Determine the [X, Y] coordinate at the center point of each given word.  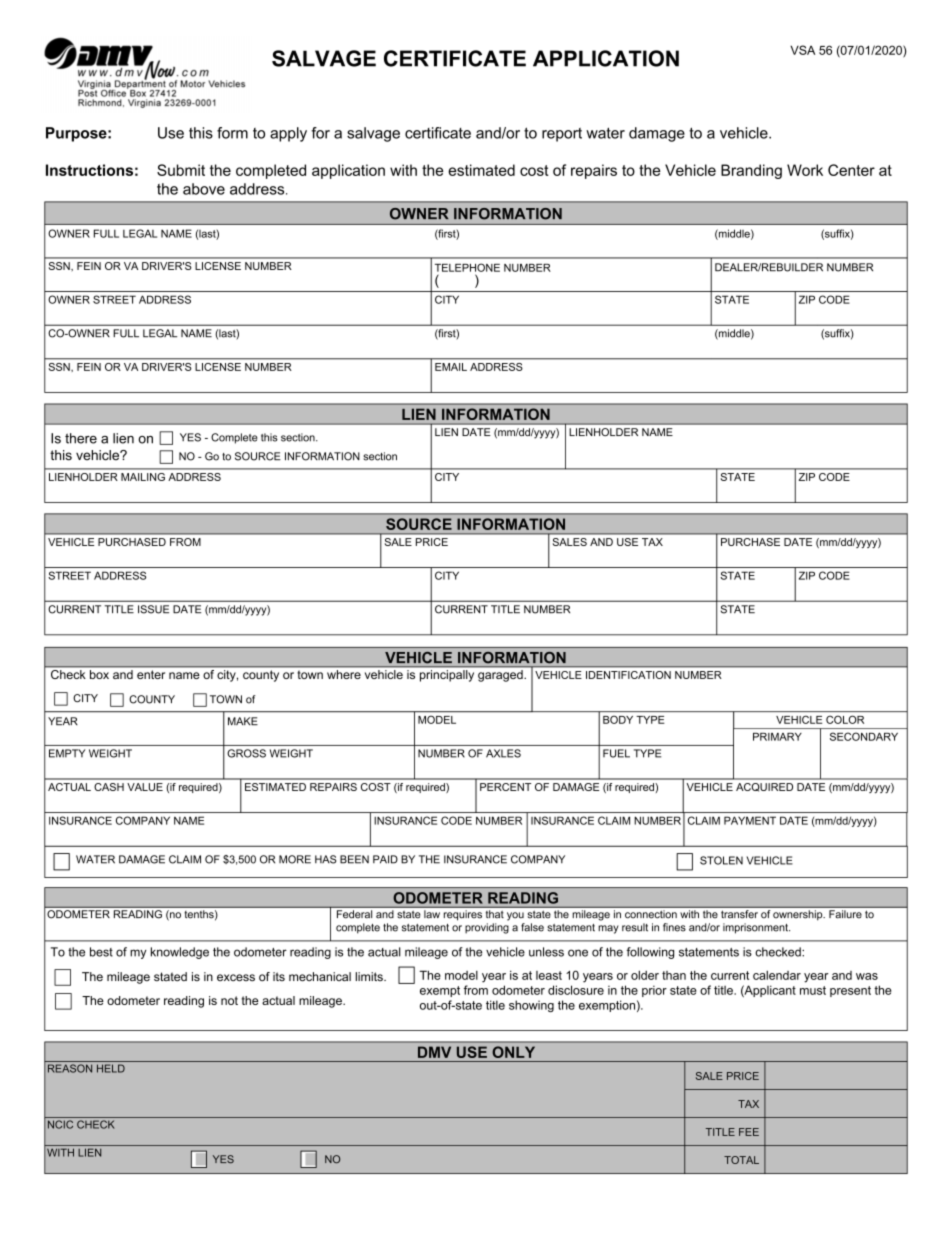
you [515, 916]
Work [805, 170]
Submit [181, 170]
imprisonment [756, 928]
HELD [111, 1068]
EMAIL [451, 367]
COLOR [845, 720]
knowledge [180, 953]
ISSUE [153, 609]
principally [447, 676]
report [562, 135]
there [81, 438]
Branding [751, 171]
